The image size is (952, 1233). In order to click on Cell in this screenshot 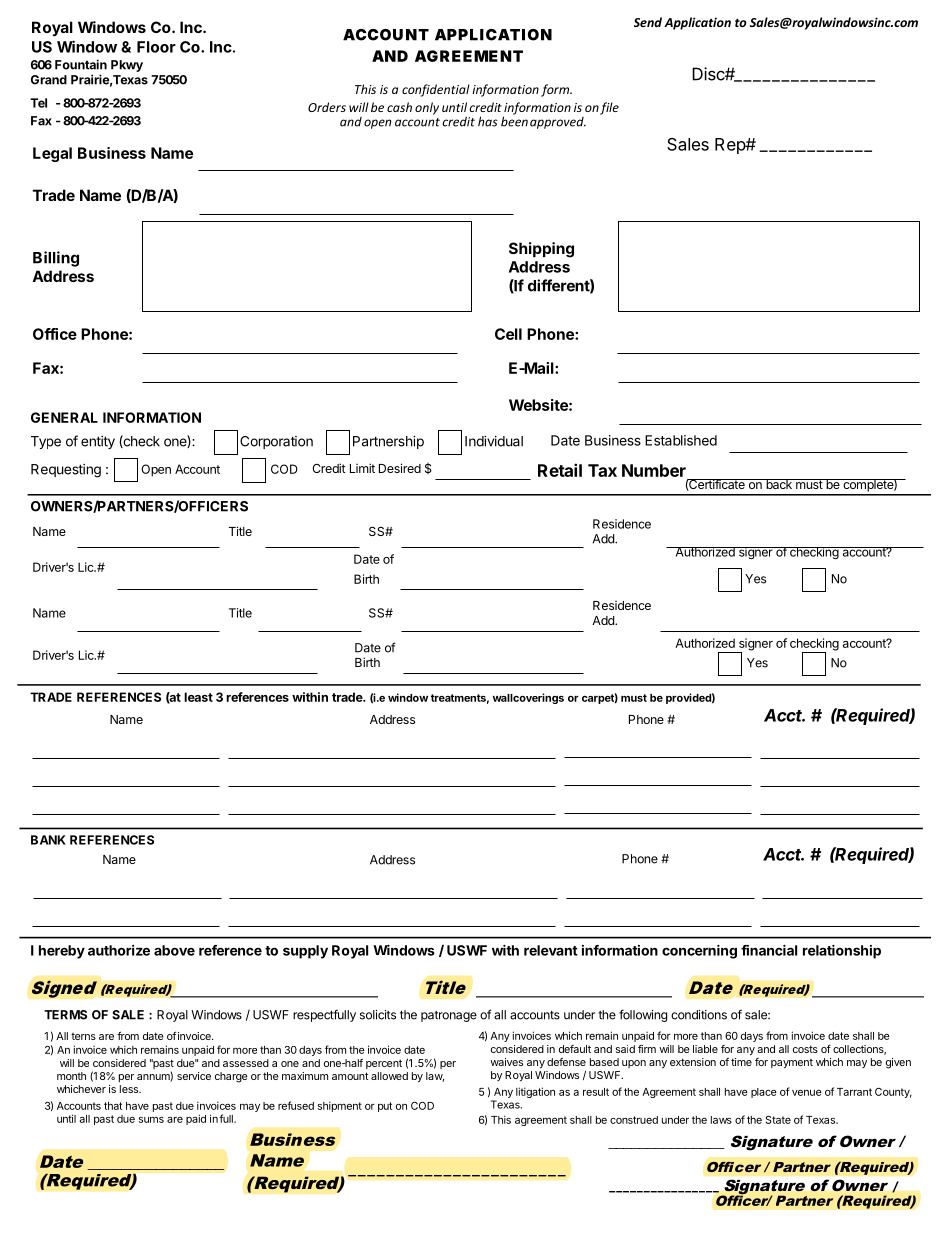, I will do `click(508, 334)`.
